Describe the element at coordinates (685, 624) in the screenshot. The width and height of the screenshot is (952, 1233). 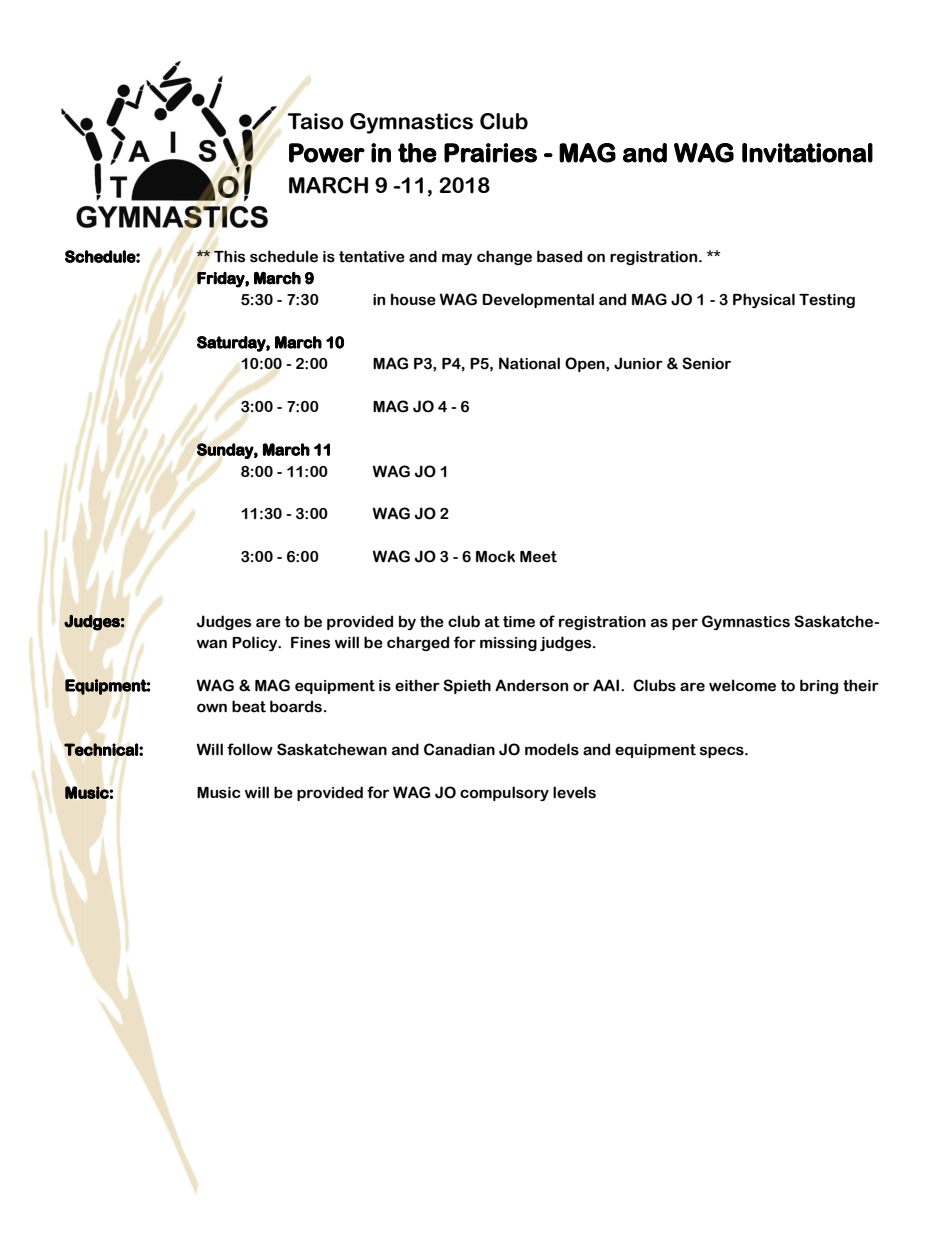
I see `per` at that location.
